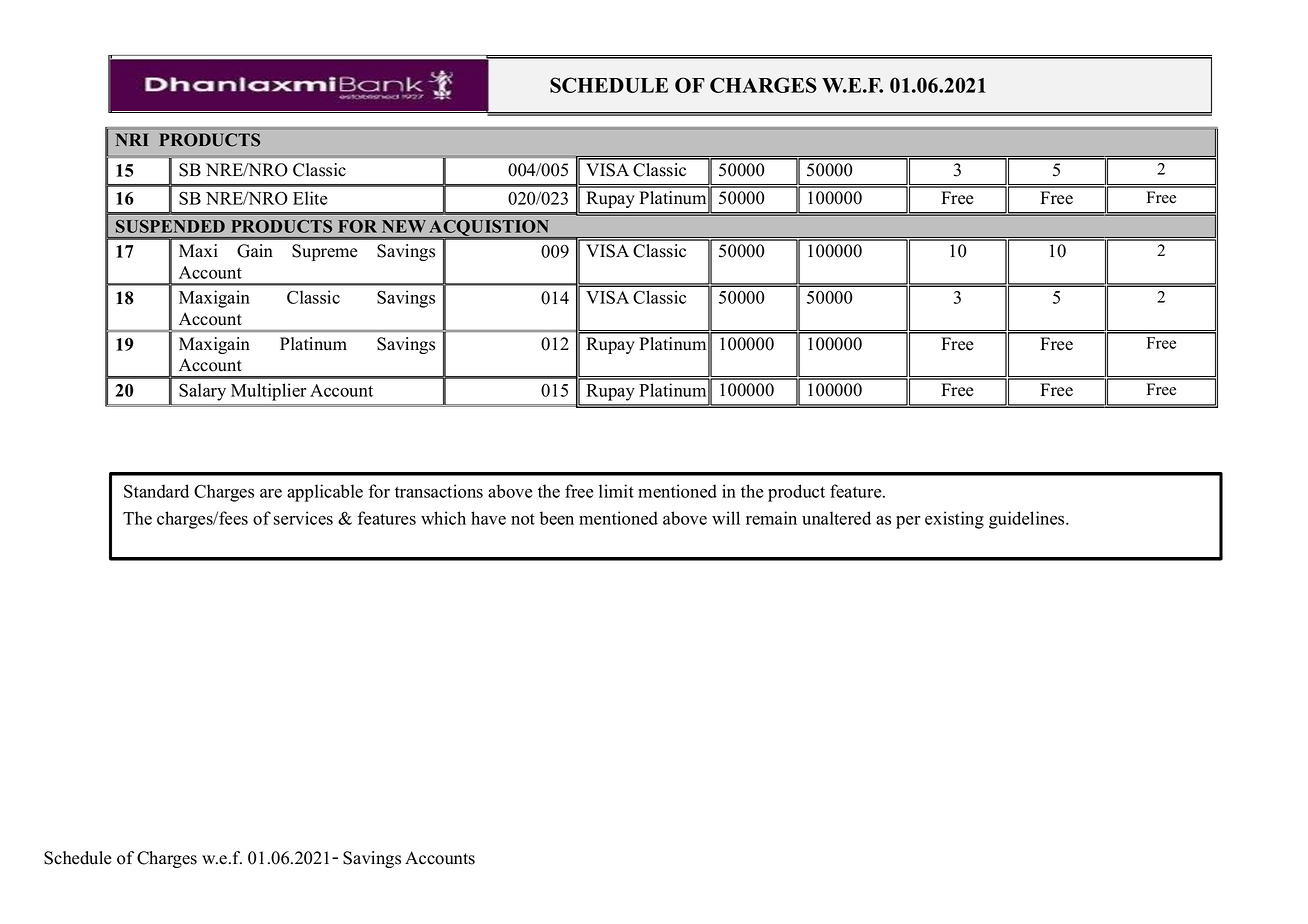  What do you see at coordinates (557, 518) in the image?
I see `been` at bounding box center [557, 518].
